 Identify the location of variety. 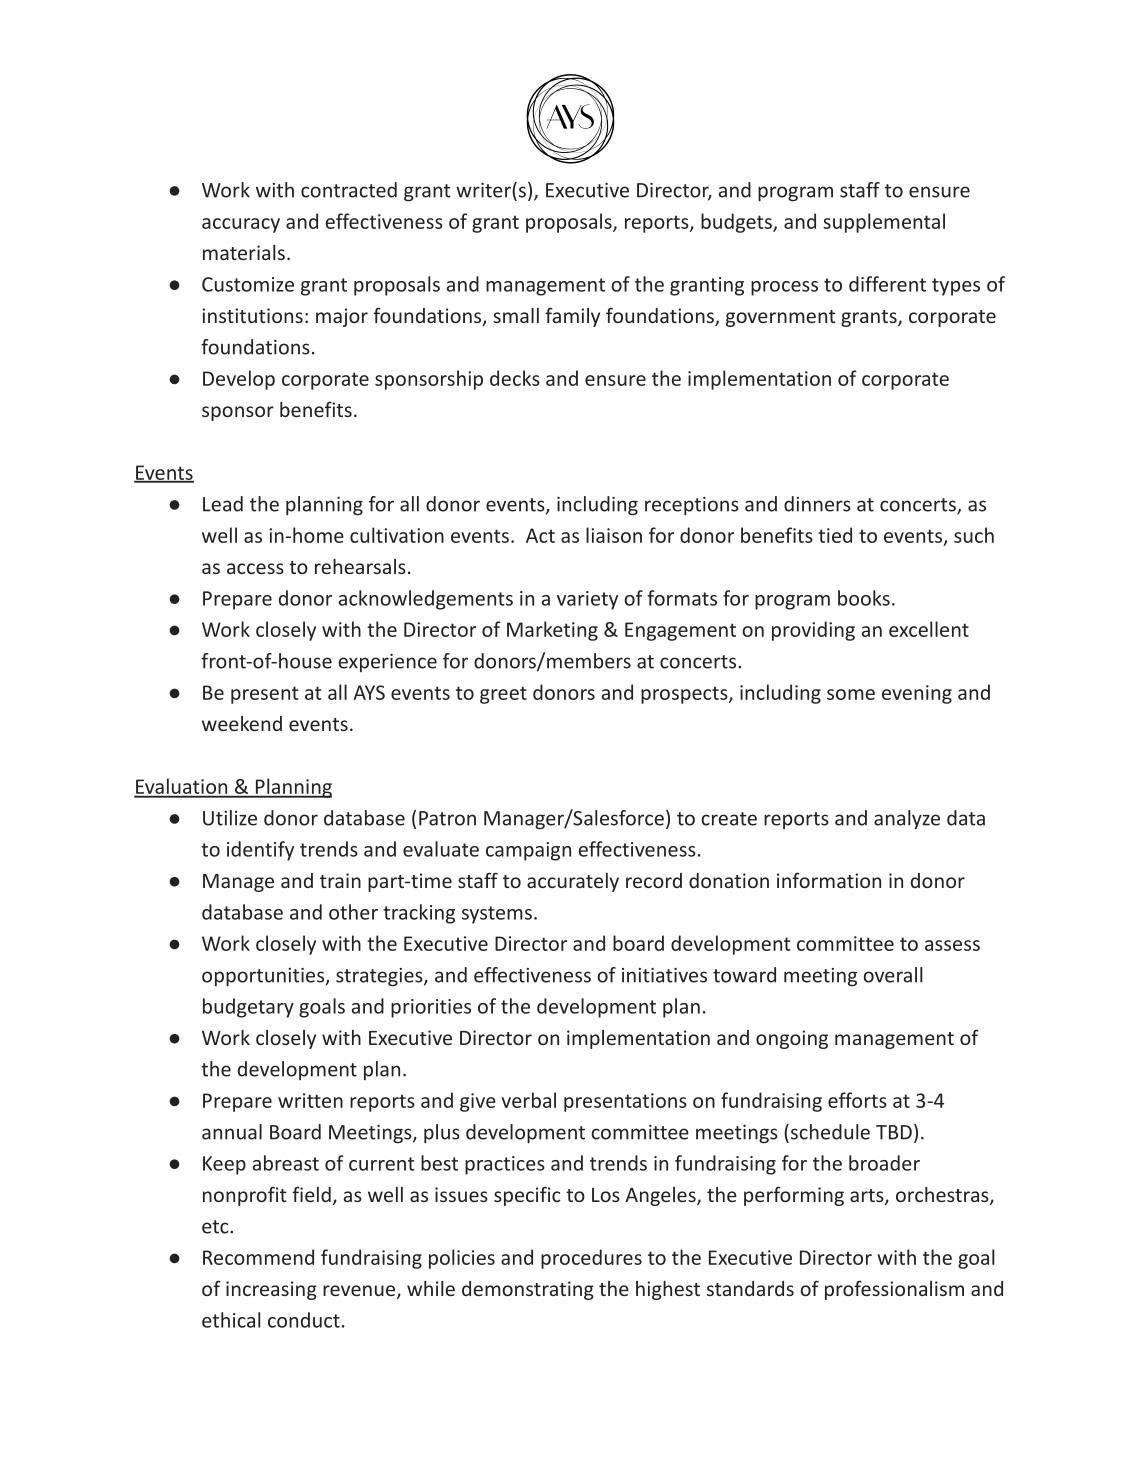
(587, 600).
